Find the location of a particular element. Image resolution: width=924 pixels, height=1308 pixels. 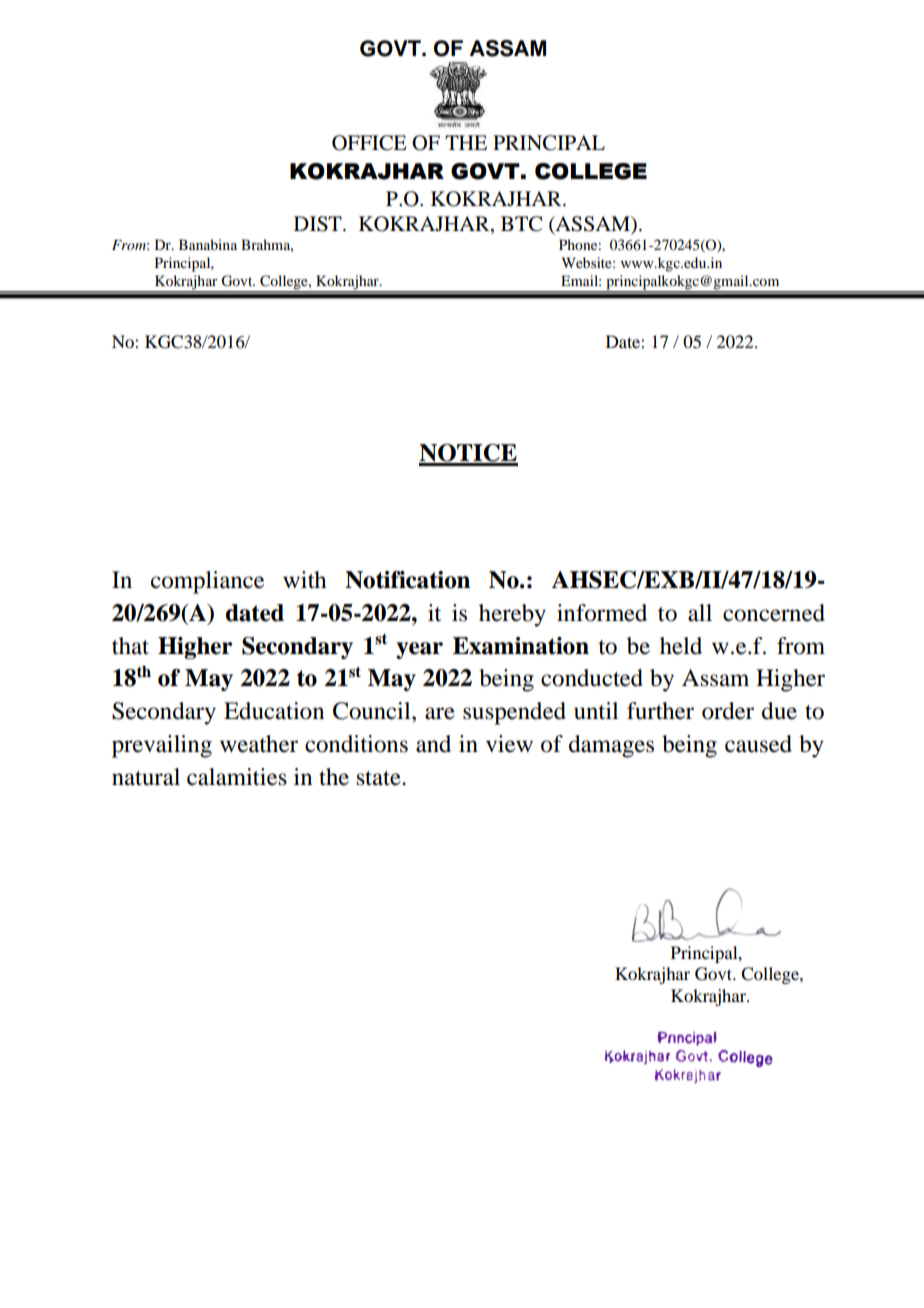

and is located at coordinates (433, 744).
